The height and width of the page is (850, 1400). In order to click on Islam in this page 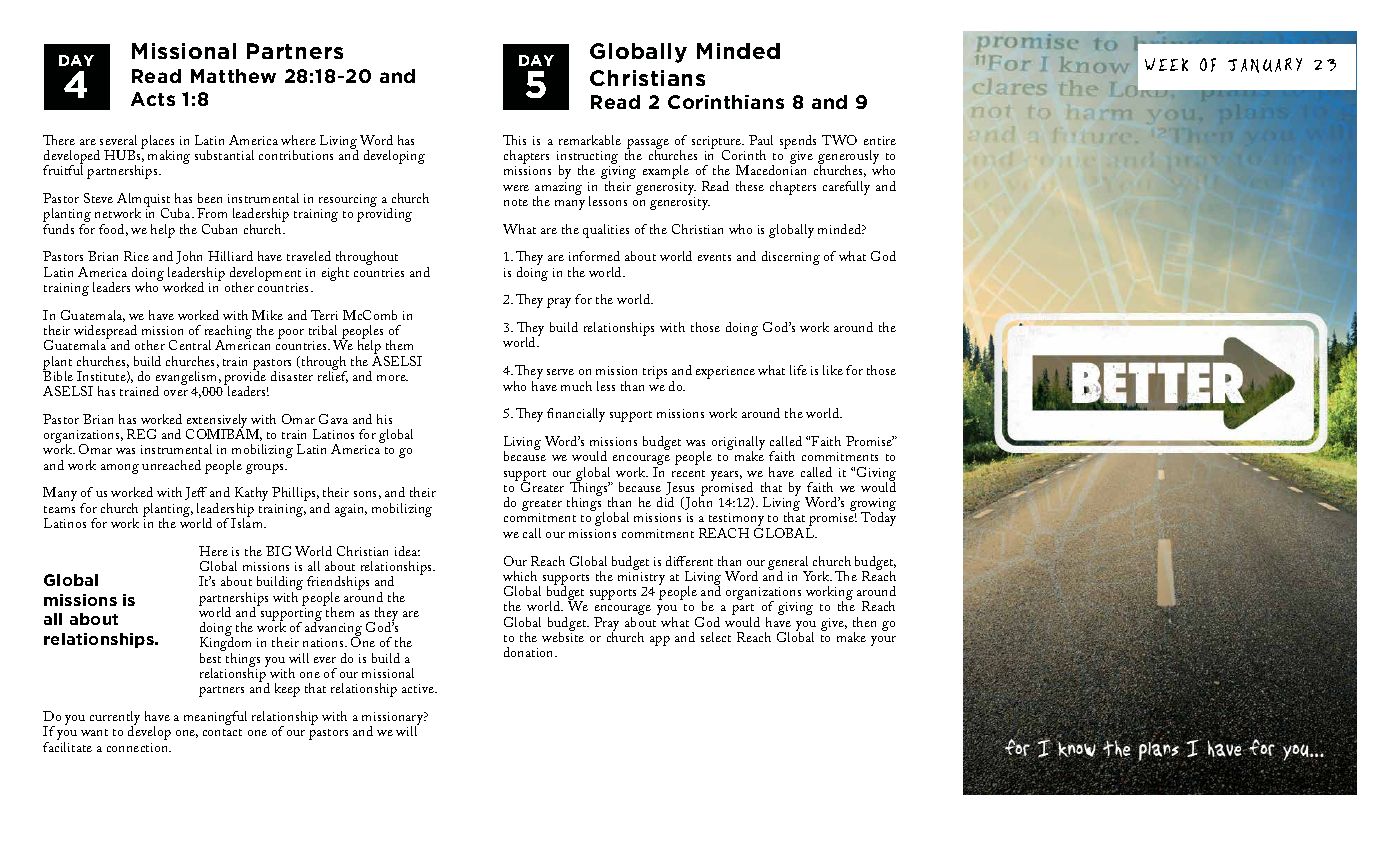, I will do `click(248, 522)`.
